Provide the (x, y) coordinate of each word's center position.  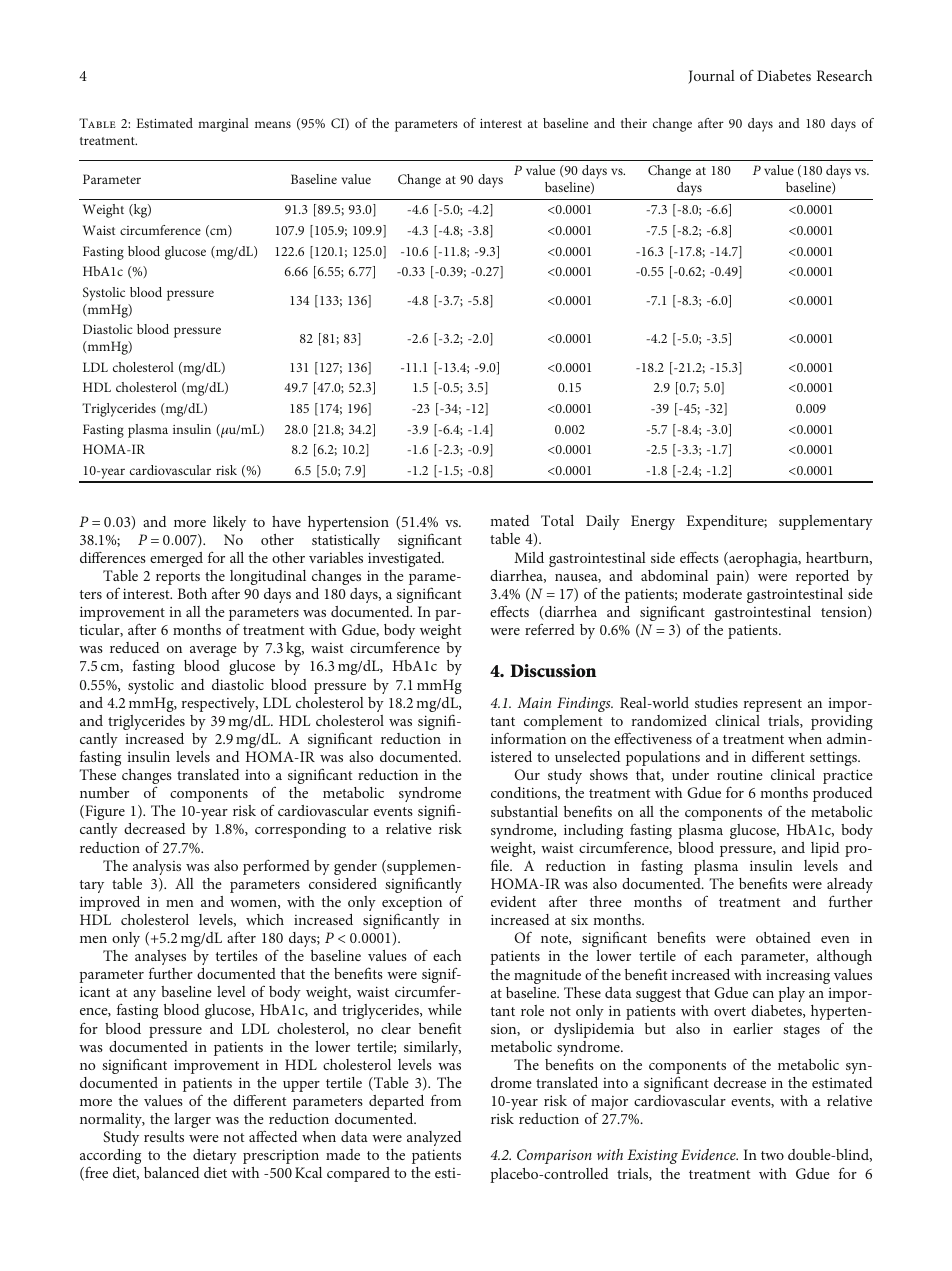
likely (229, 523)
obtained (783, 937)
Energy (653, 522)
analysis (157, 867)
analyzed (434, 1138)
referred (550, 629)
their (634, 123)
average (213, 651)
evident (513, 901)
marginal (223, 125)
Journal (711, 77)
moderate (712, 593)
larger (192, 1120)
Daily (603, 522)
